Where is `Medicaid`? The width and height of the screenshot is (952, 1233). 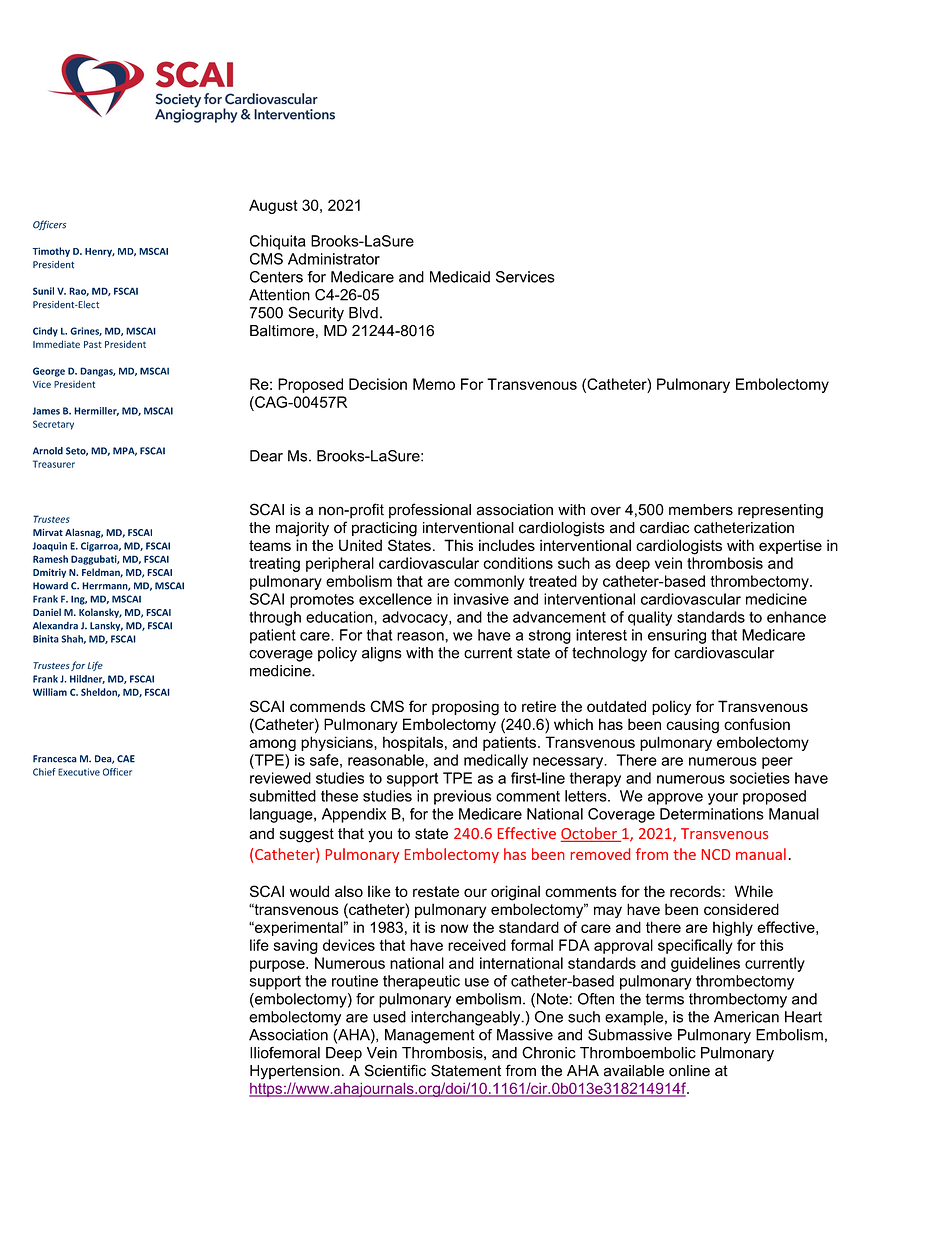
Medicaid is located at coordinates (460, 277).
